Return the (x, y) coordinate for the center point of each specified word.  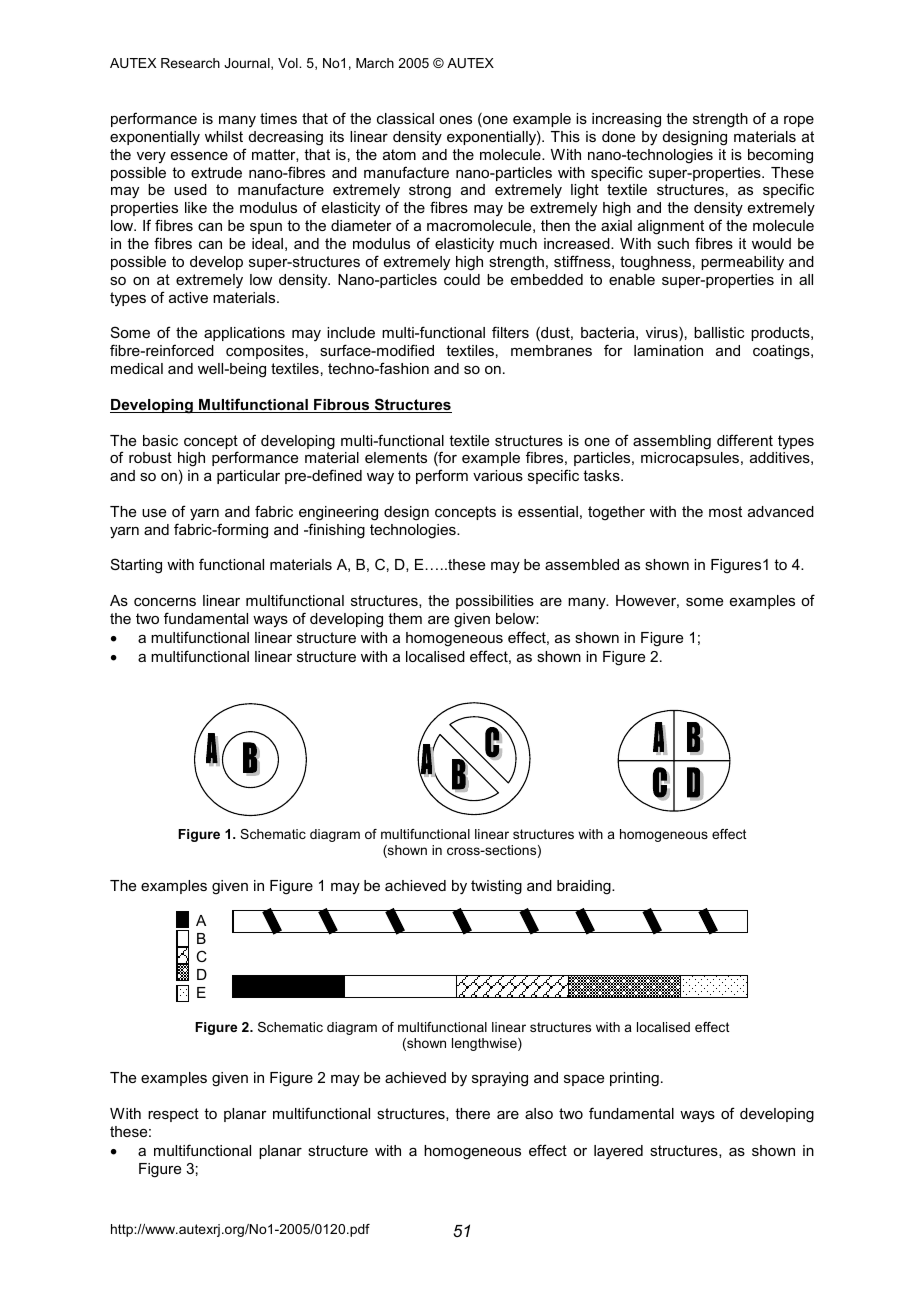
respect (173, 1115)
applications (244, 334)
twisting (496, 887)
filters (510, 332)
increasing (626, 120)
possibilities (495, 602)
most (725, 511)
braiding (585, 887)
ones (455, 120)
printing (634, 1079)
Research (190, 63)
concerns (165, 602)
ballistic (719, 332)
